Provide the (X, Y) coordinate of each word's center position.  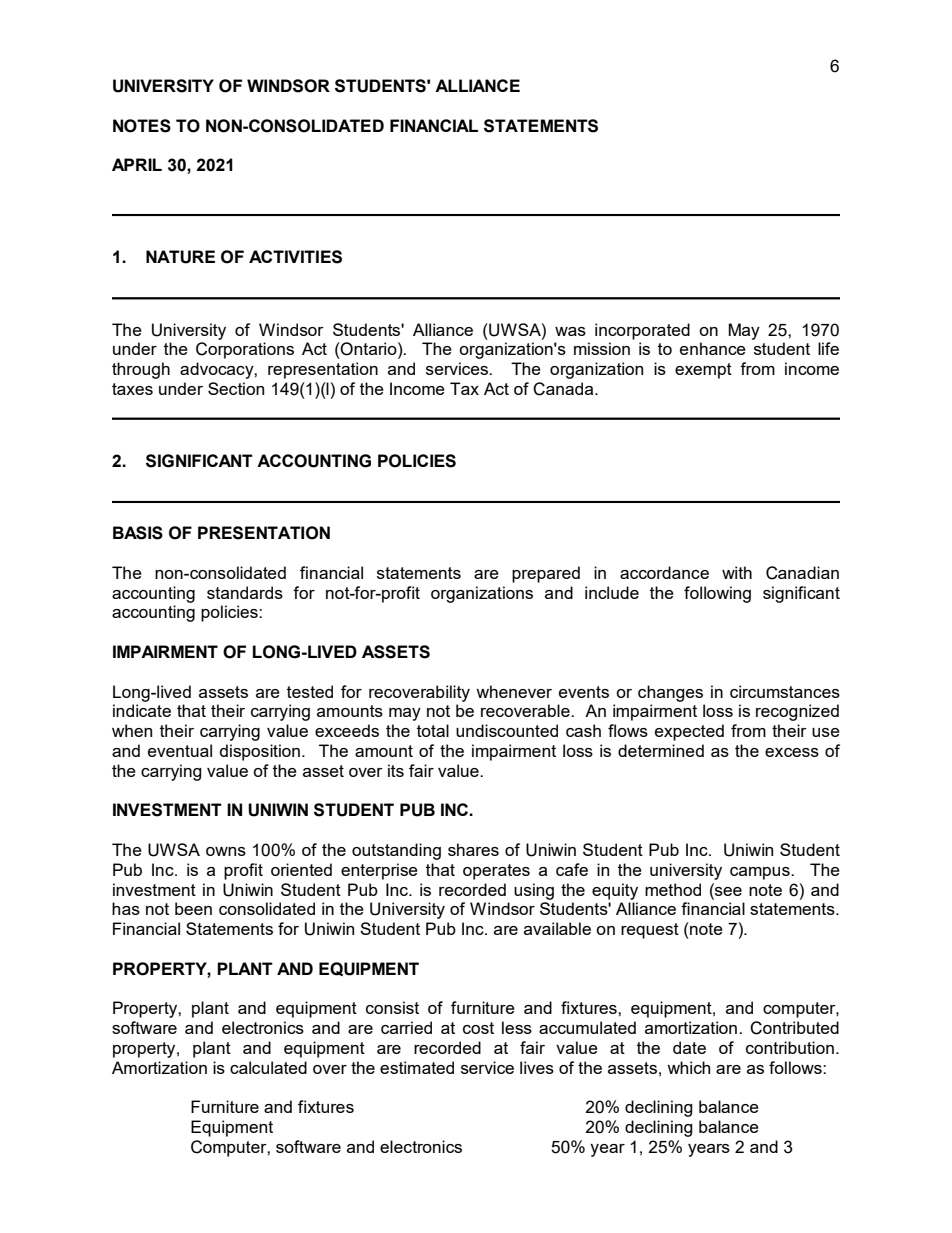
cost (478, 1028)
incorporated (642, 331)
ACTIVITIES (295, 257)
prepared (546, 574)
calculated (268, 1067)
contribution (790, 1047)
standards (245, 592)
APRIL (137, 164)
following (717, 594)
